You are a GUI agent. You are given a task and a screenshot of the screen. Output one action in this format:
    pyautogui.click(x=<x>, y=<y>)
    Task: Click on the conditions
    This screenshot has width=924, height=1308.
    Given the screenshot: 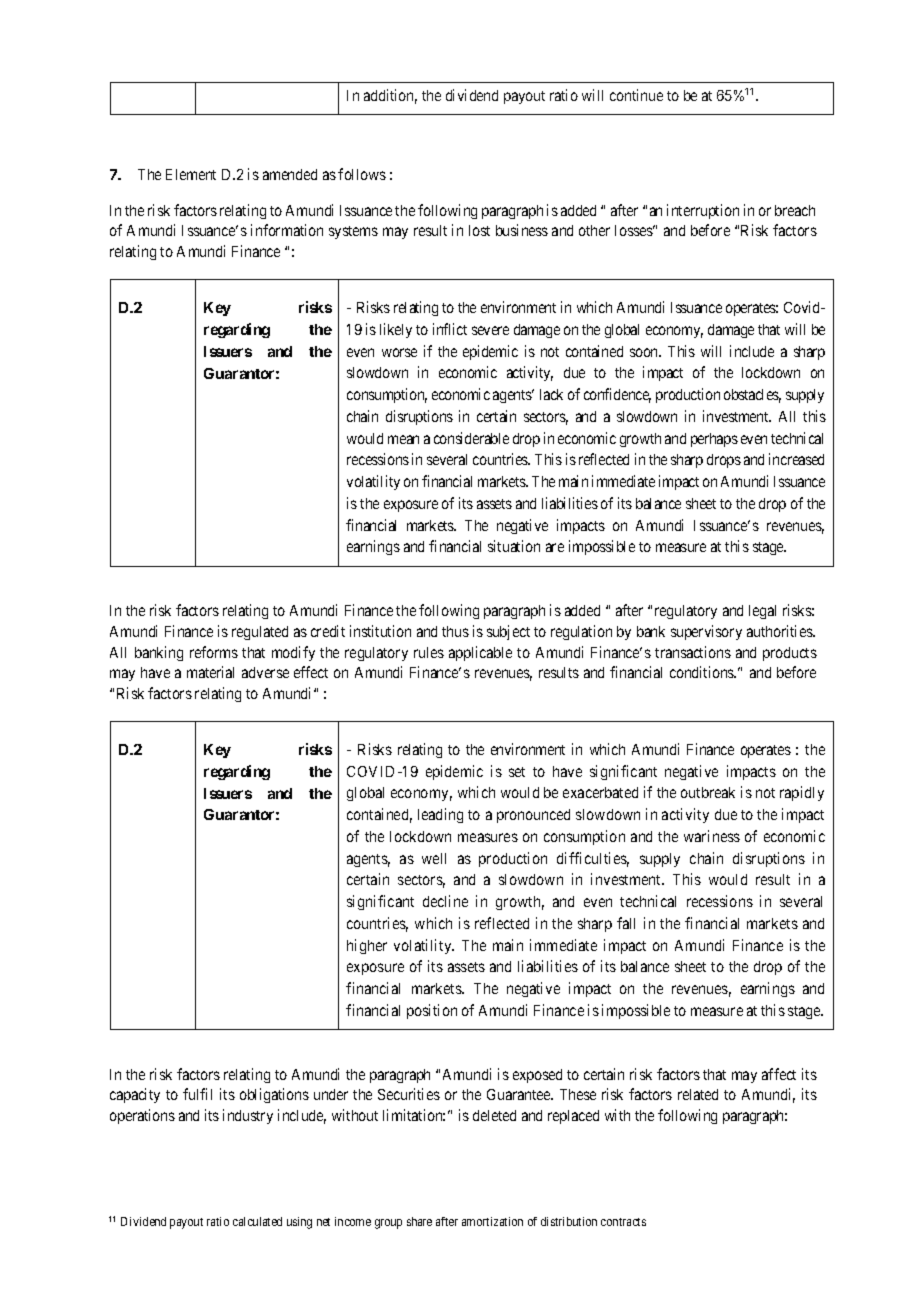 What is the action you would take?
    pyautogui.click(x=703, y=672)
